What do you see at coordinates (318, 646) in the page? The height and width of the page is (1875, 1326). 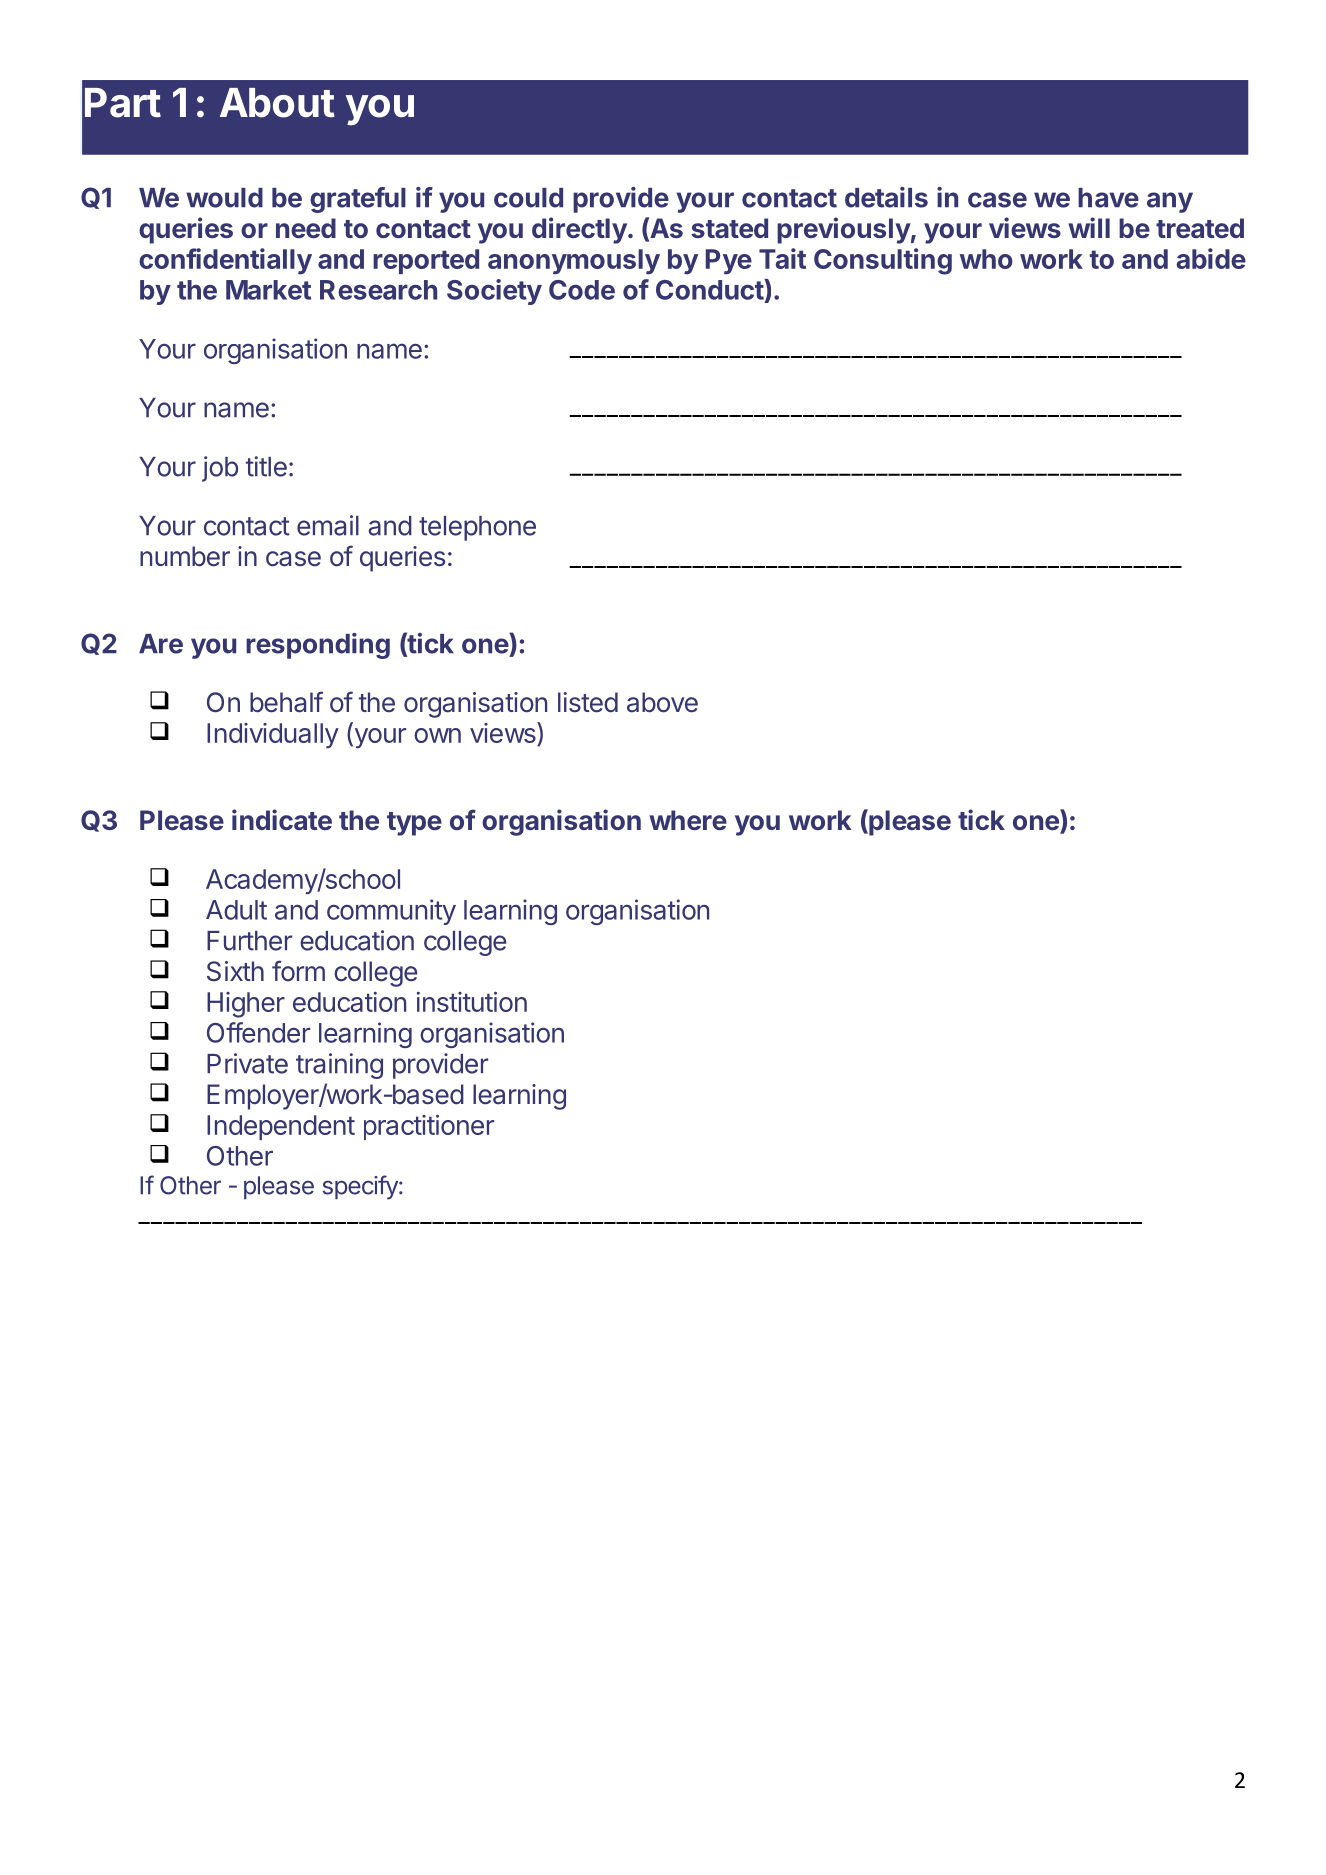 I see `responding` at bounding box center [318, 646].
